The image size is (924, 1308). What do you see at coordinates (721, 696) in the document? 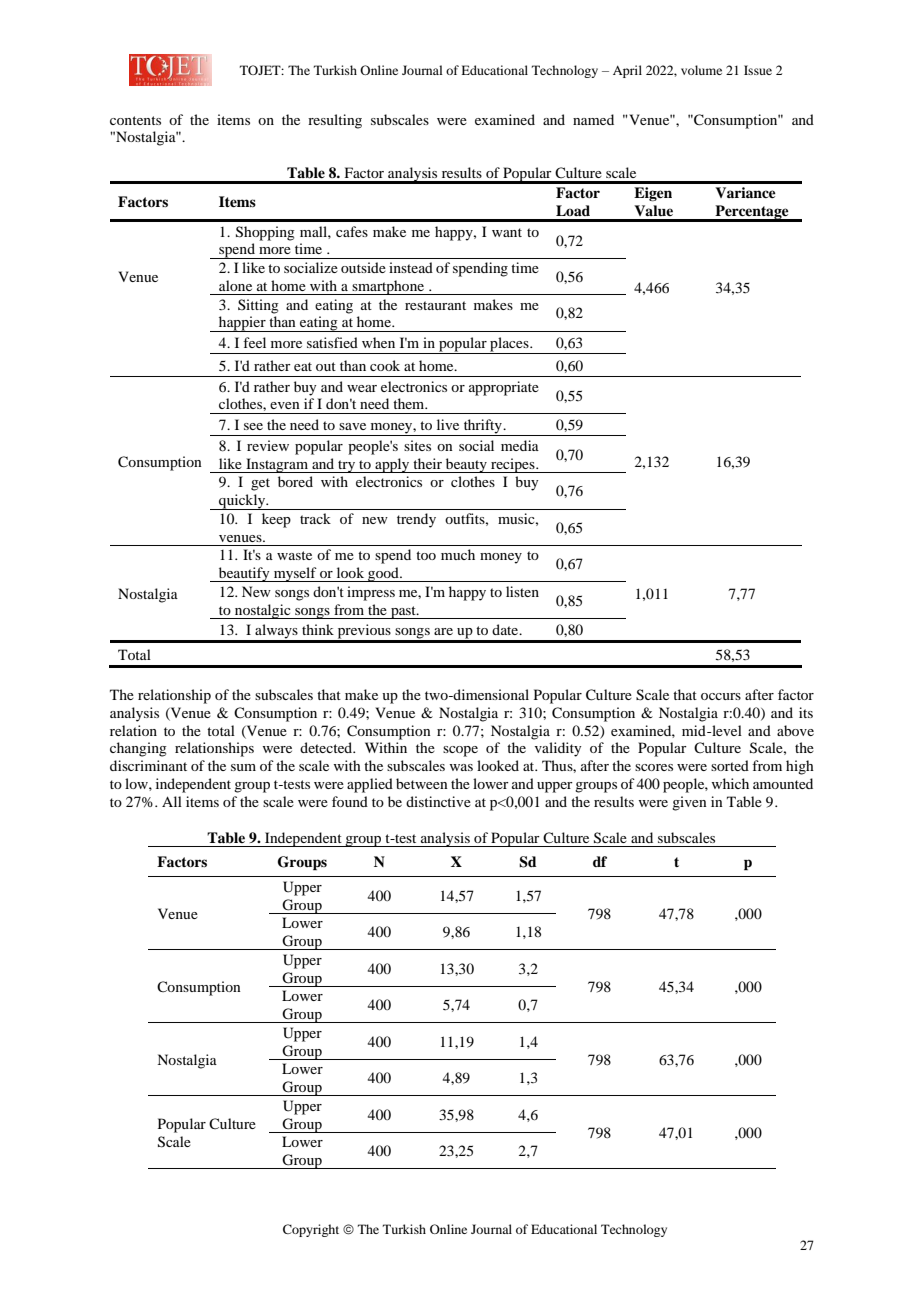
I see `occurs` at bounding box center [721, 696].
